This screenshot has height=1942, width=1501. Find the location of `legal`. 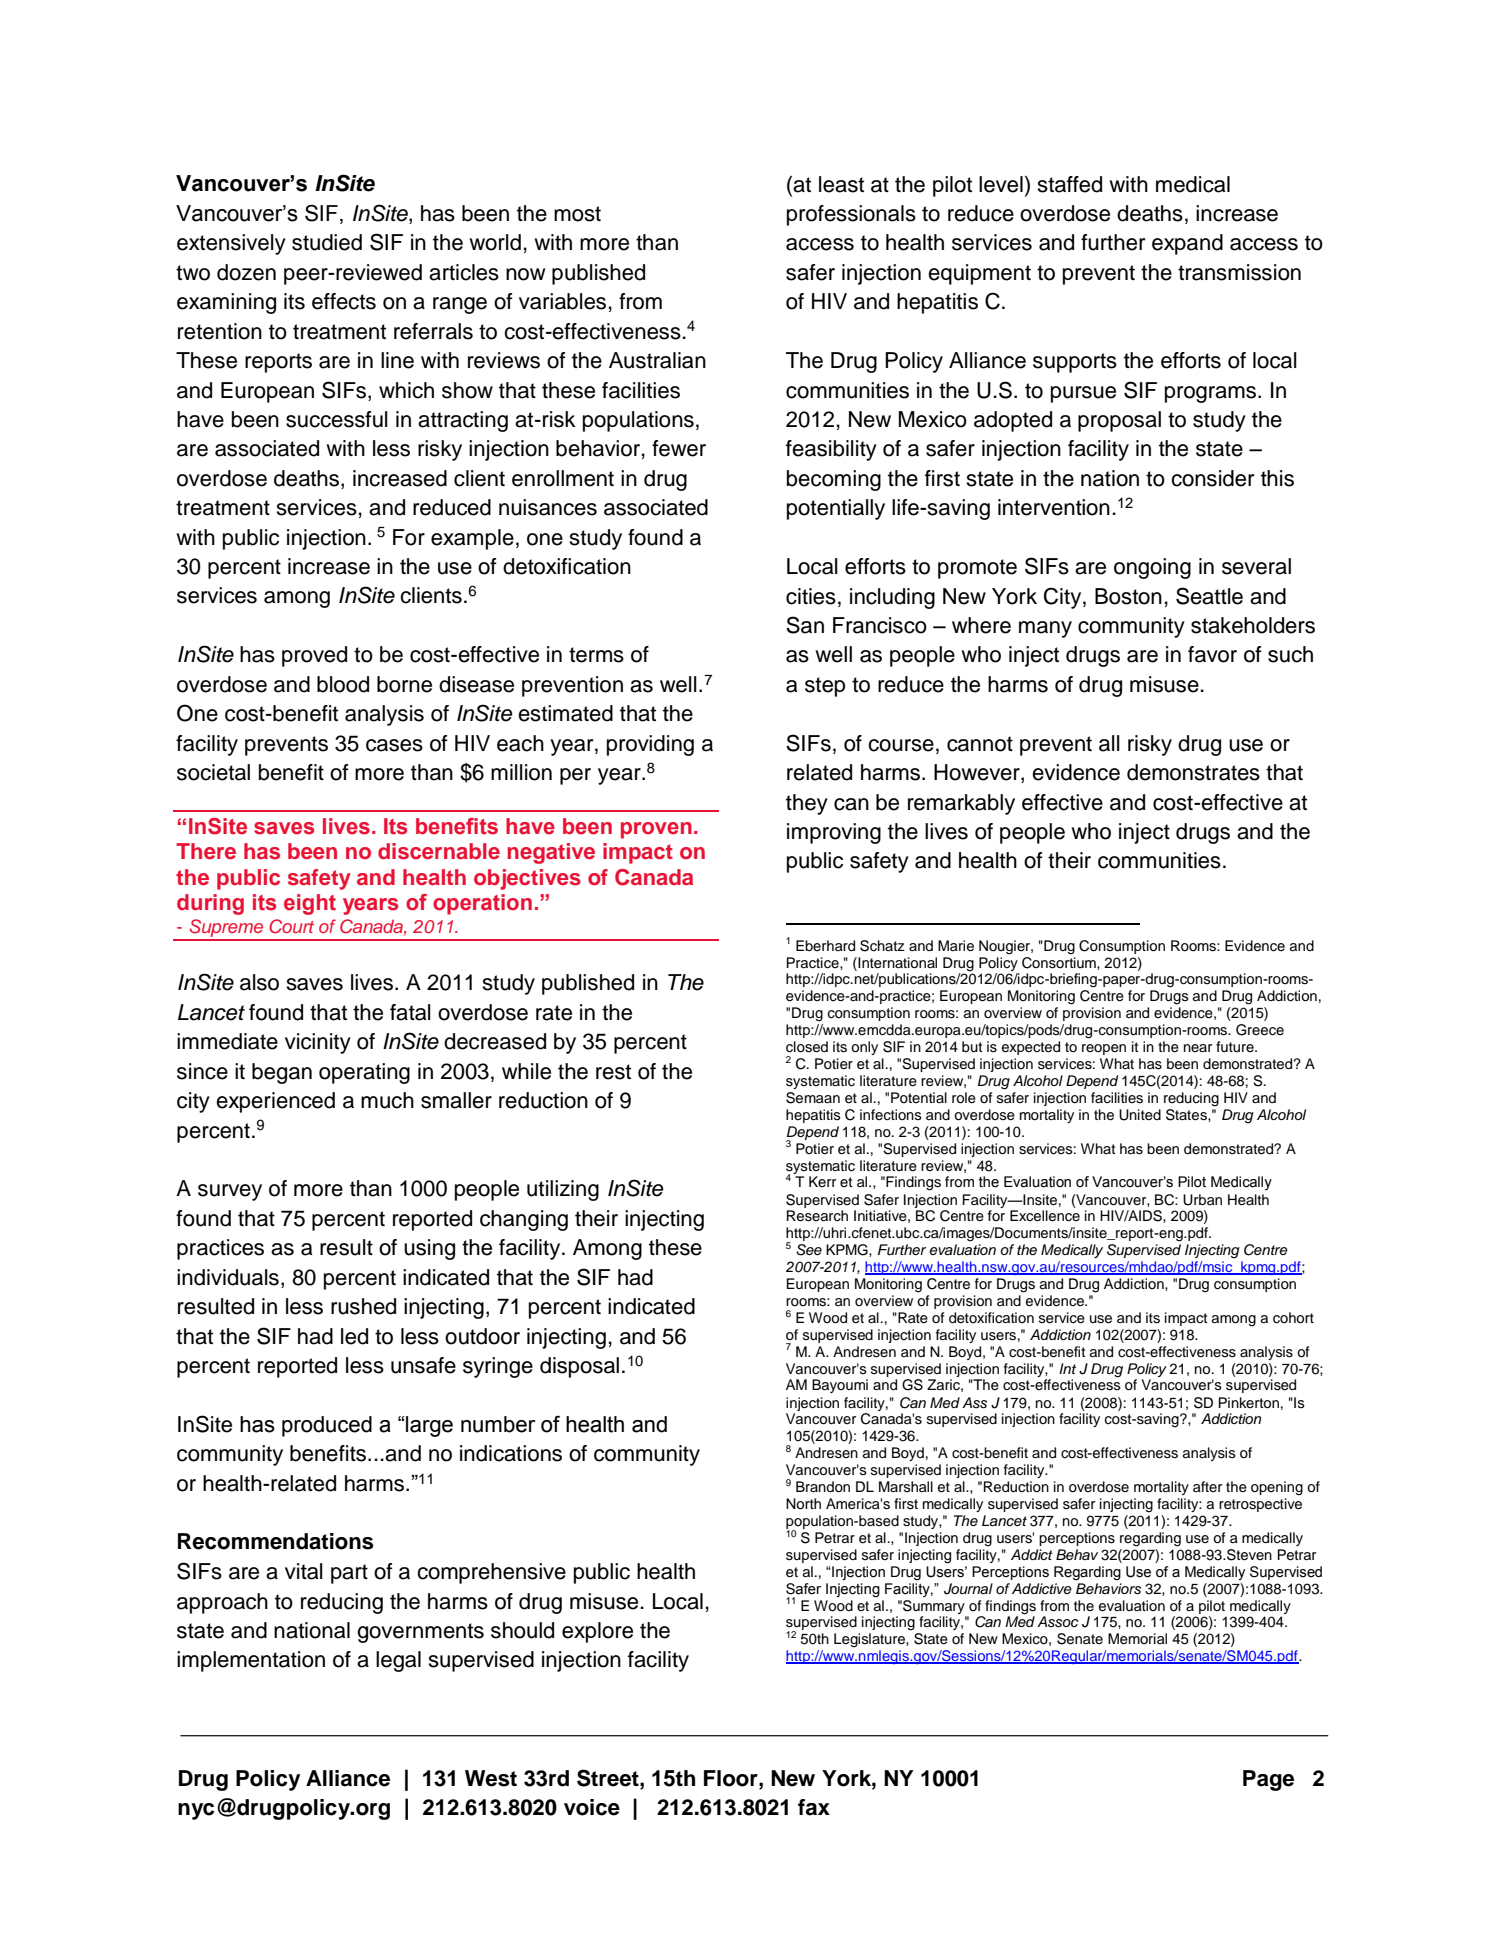

legal is located at coordinates (398, 1661).
